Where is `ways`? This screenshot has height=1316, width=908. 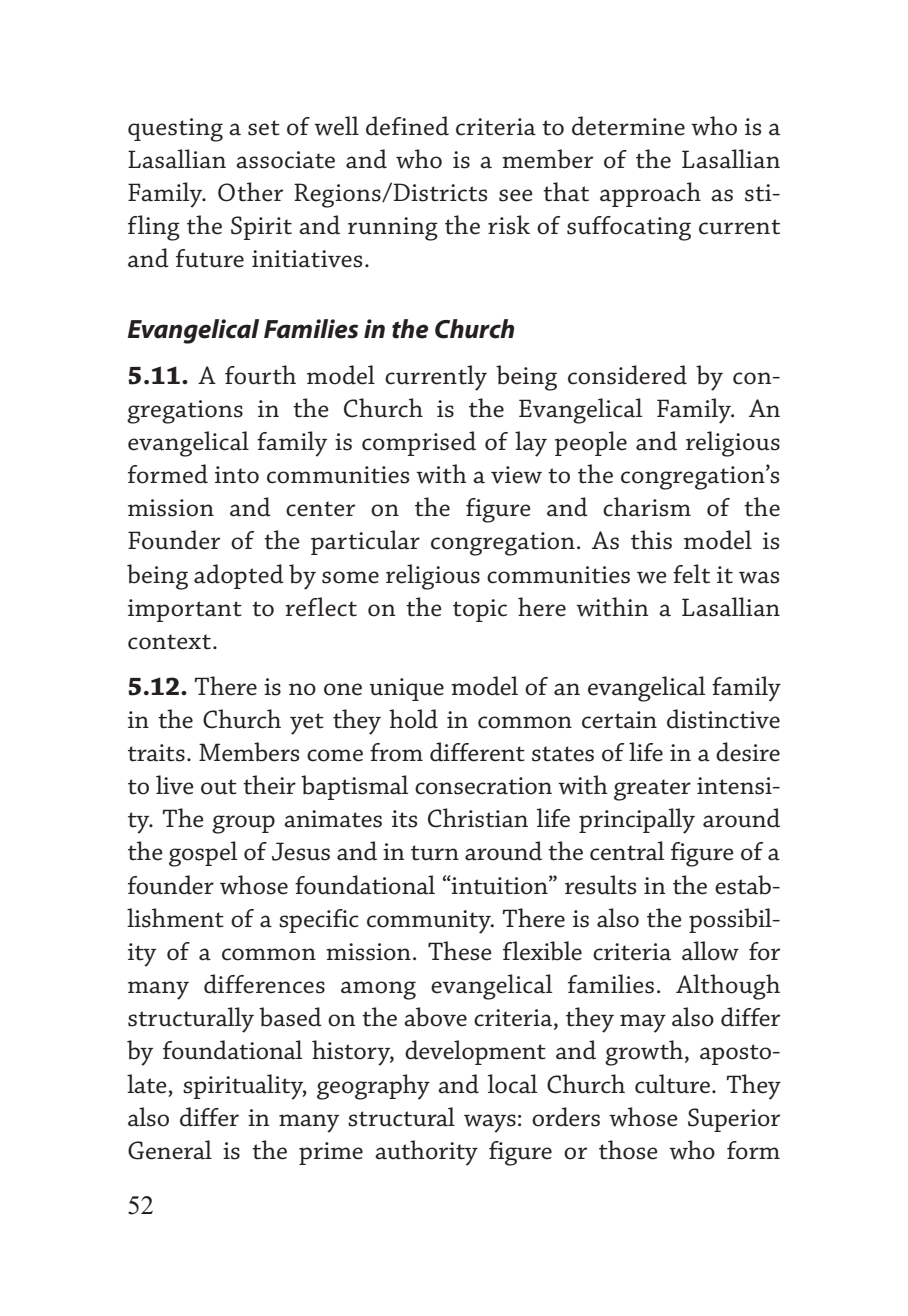 ways is located at coordinates (490, 1123).
